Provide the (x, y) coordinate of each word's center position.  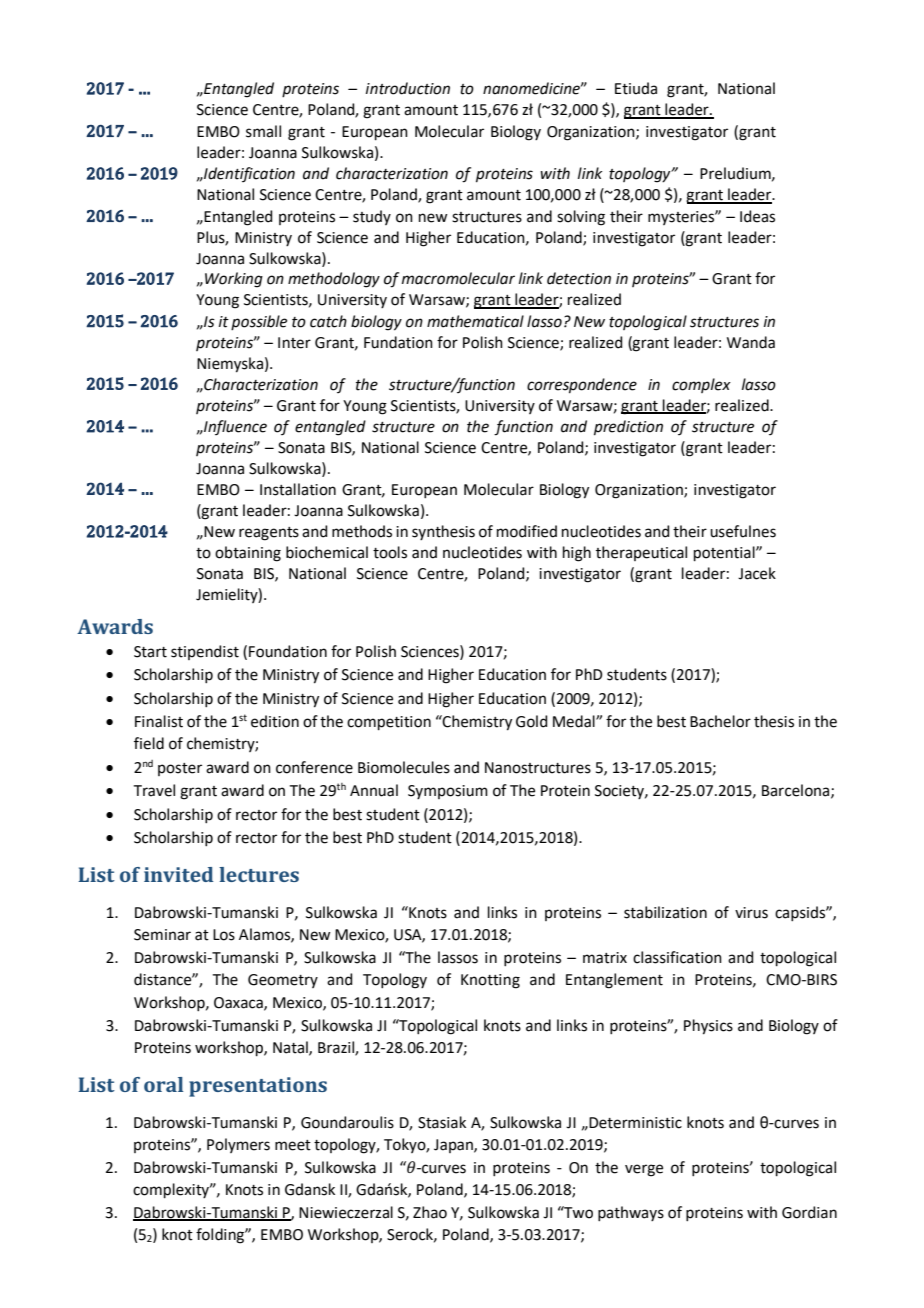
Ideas (757, 216)
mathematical (475, 321)
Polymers (238, 1145)
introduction (408, 88)
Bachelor (720, 721)
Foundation (288, 651)
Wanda (751, 342)
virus (751, 913)
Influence (234, 427)
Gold (532, 721)
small (263, 131)
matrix (605, 958)
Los (224, 935)
